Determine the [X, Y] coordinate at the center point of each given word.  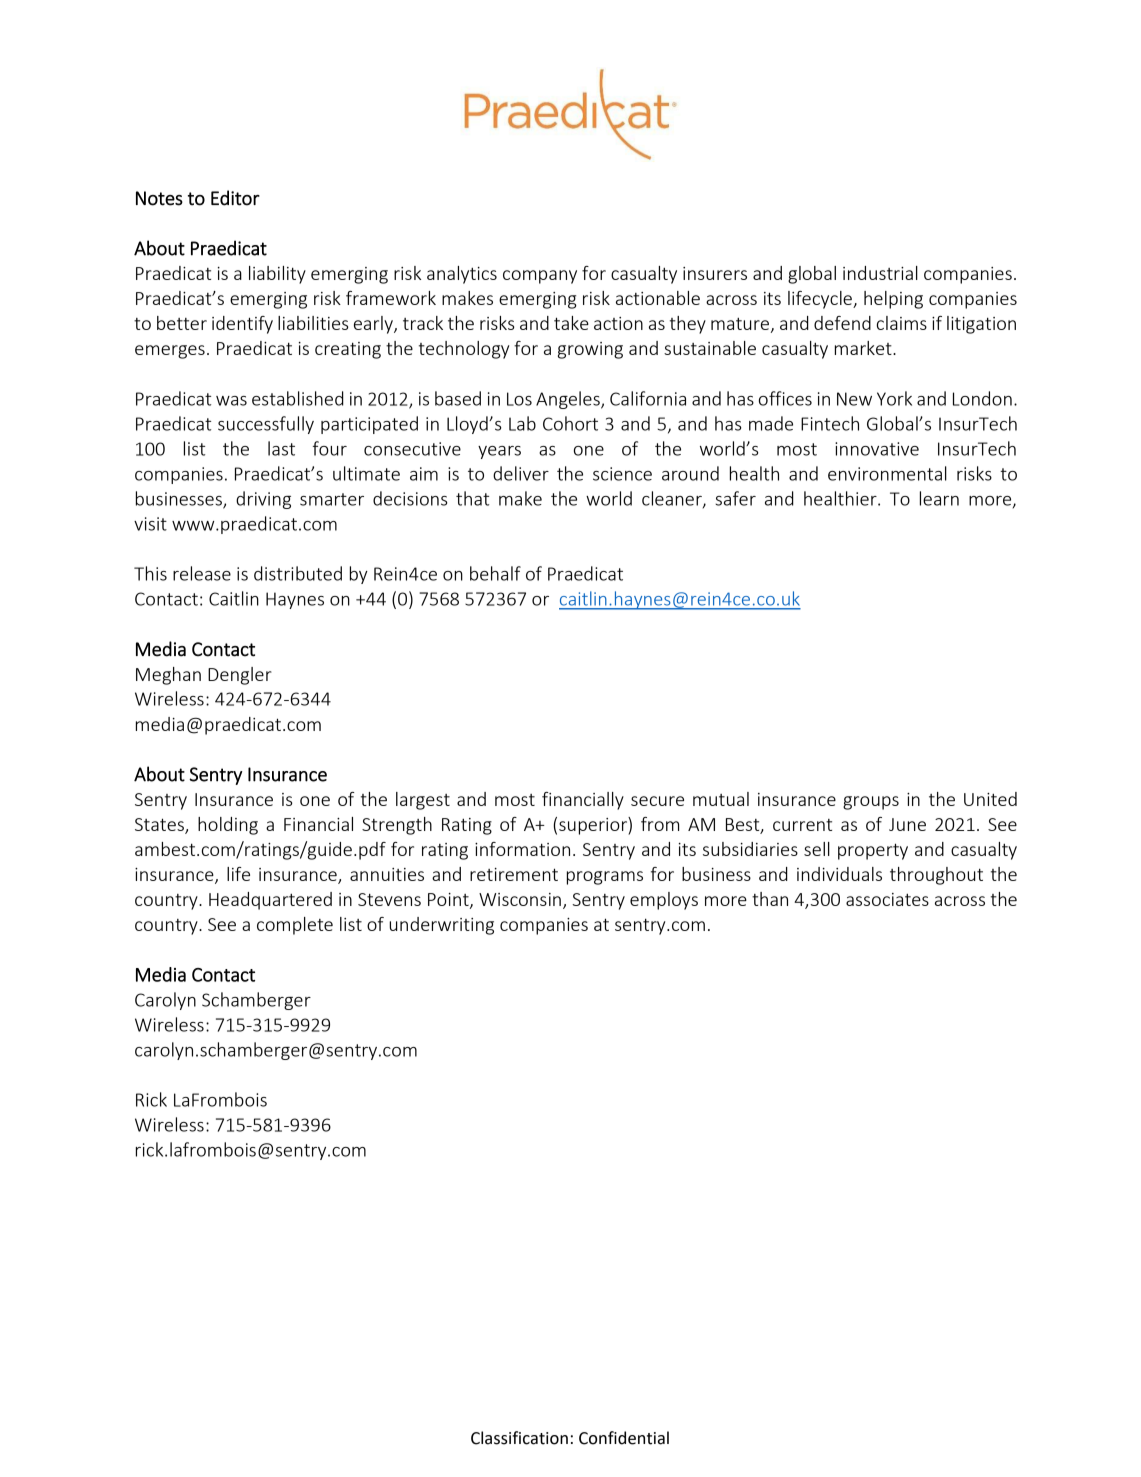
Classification [519, 1438]
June [907, 824]
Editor [235, 198]
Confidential [624, 1438]
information [522, 849]
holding [228, 826]
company [540, 277]
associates [887, 899]
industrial [880, 273]
